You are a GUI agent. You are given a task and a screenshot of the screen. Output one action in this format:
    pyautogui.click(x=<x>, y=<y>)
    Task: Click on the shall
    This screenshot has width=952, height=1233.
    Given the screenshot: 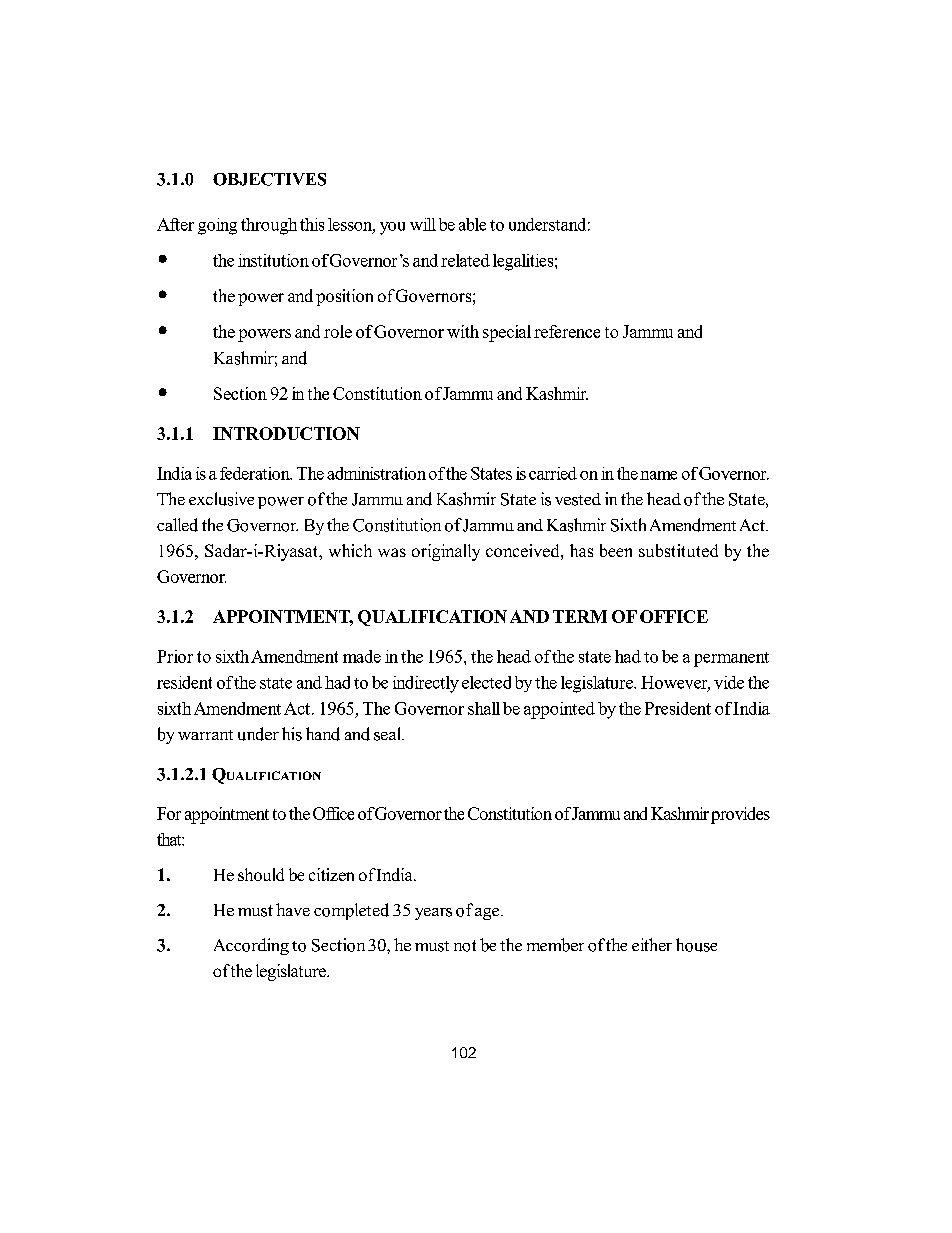 What is the action you would take?
    pyautogui.click(x=484, y=708)
